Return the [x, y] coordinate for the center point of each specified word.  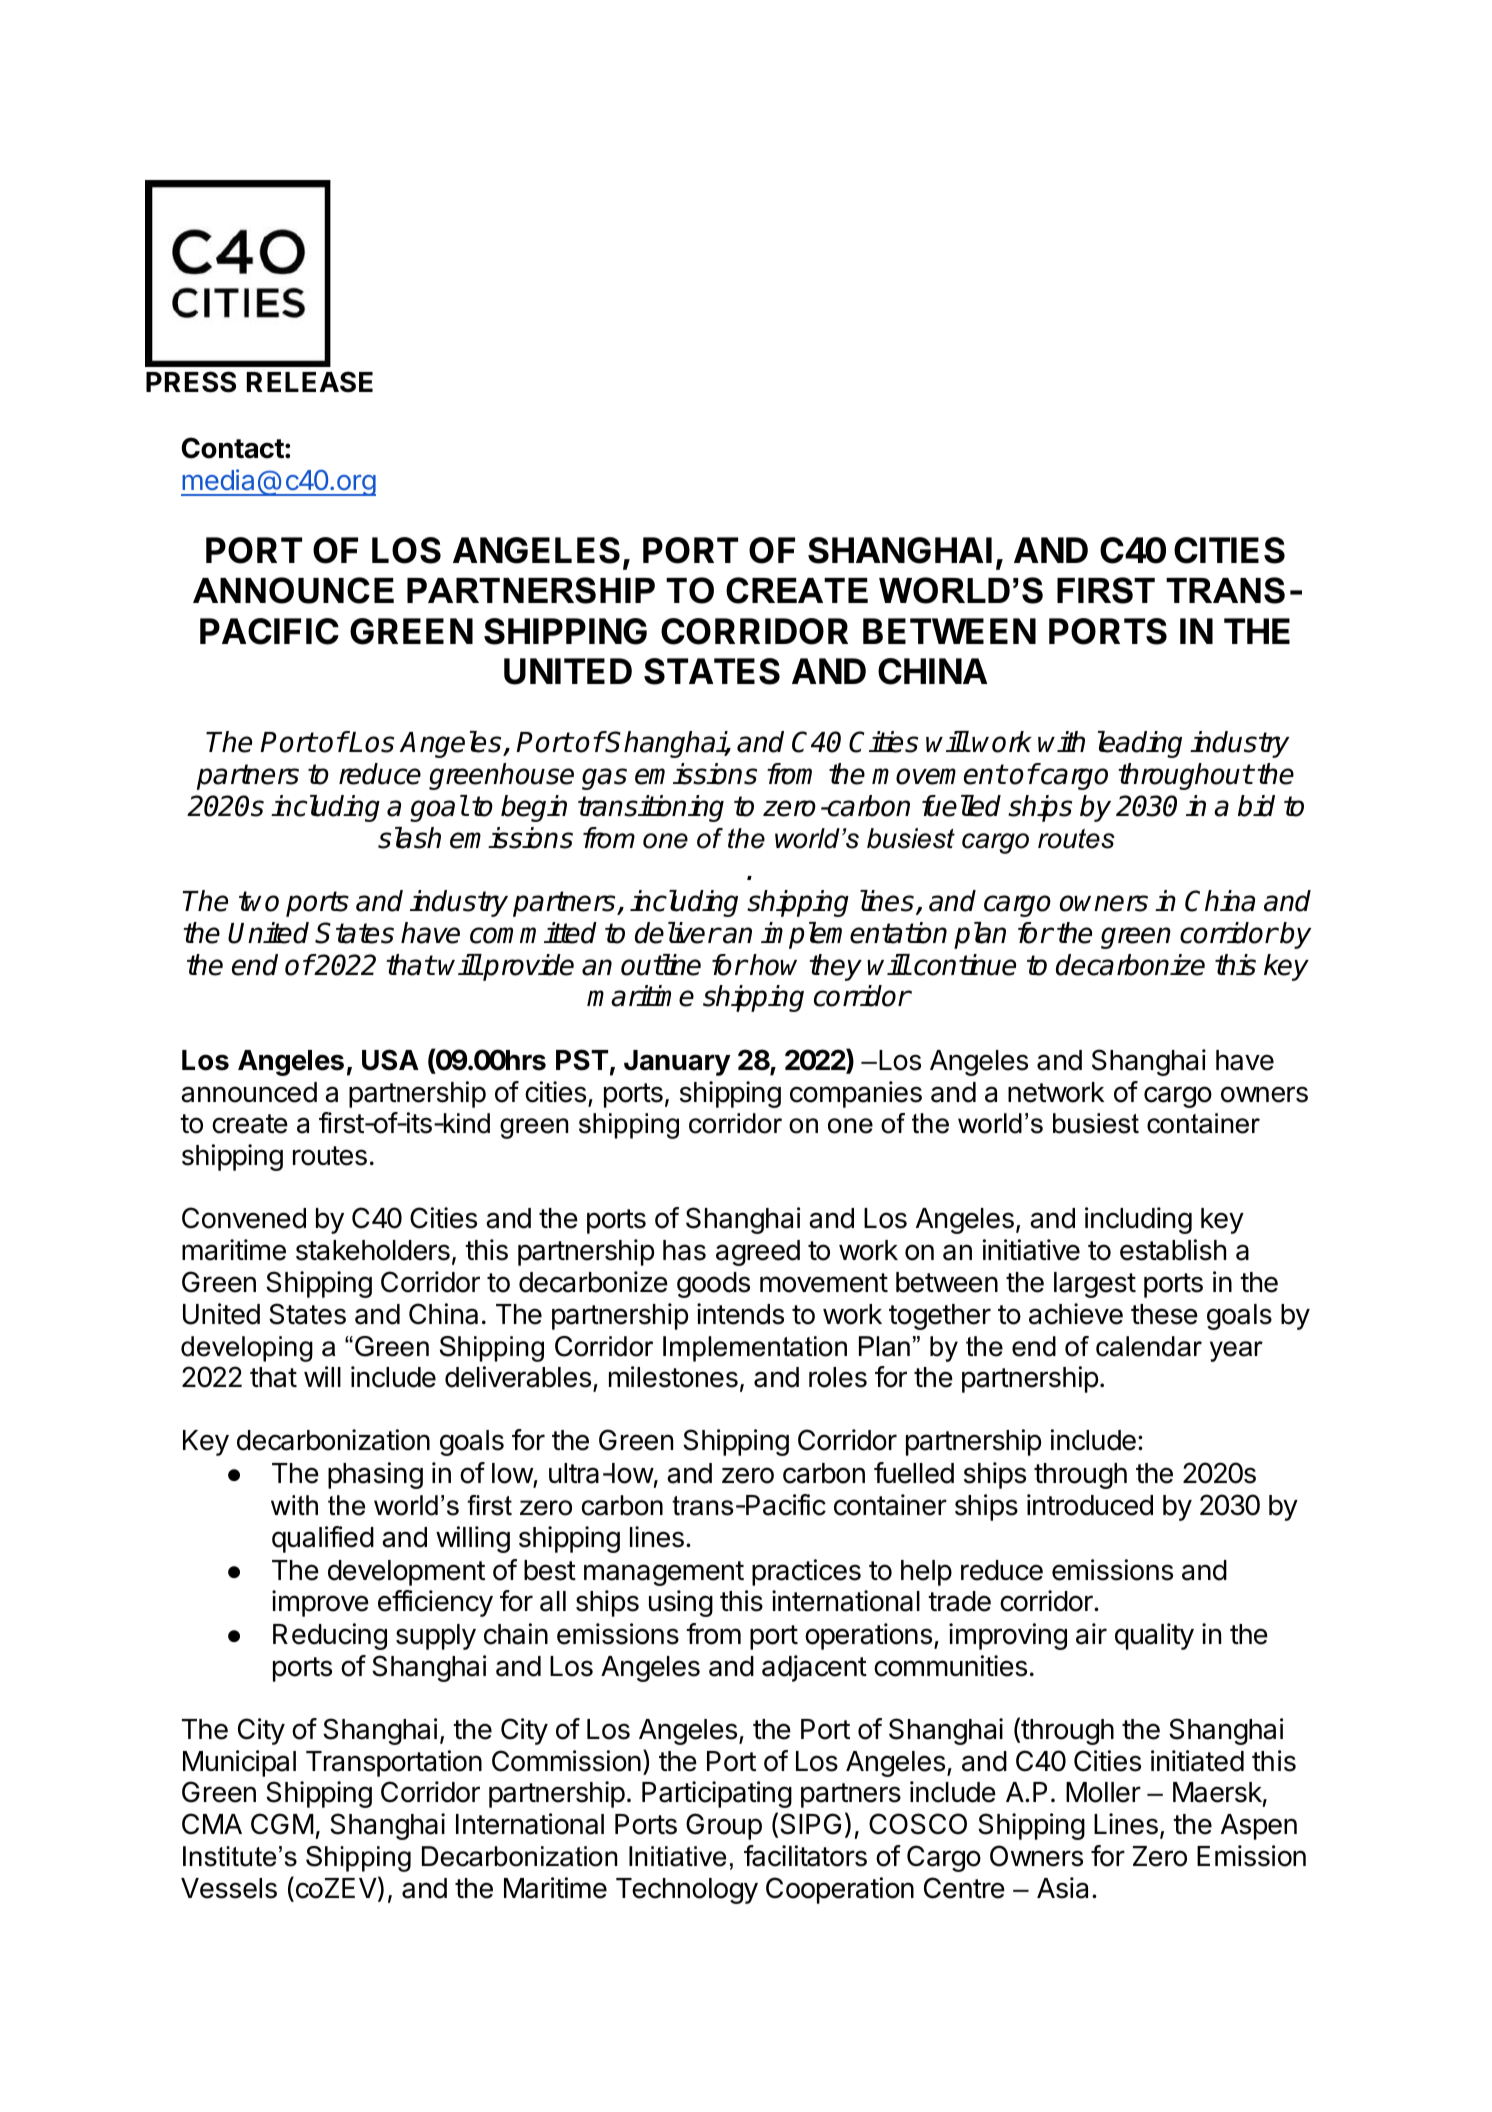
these [1164, 1314]
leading [1140, 744]
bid [1256, 806]
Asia [1062, 1888]
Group [724, 1826]
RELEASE [310, 382]
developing [247, 1349]
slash [409, 838]
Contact [232, 448]
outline [661, 965]
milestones [673, 1377]
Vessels [229, 1888]
